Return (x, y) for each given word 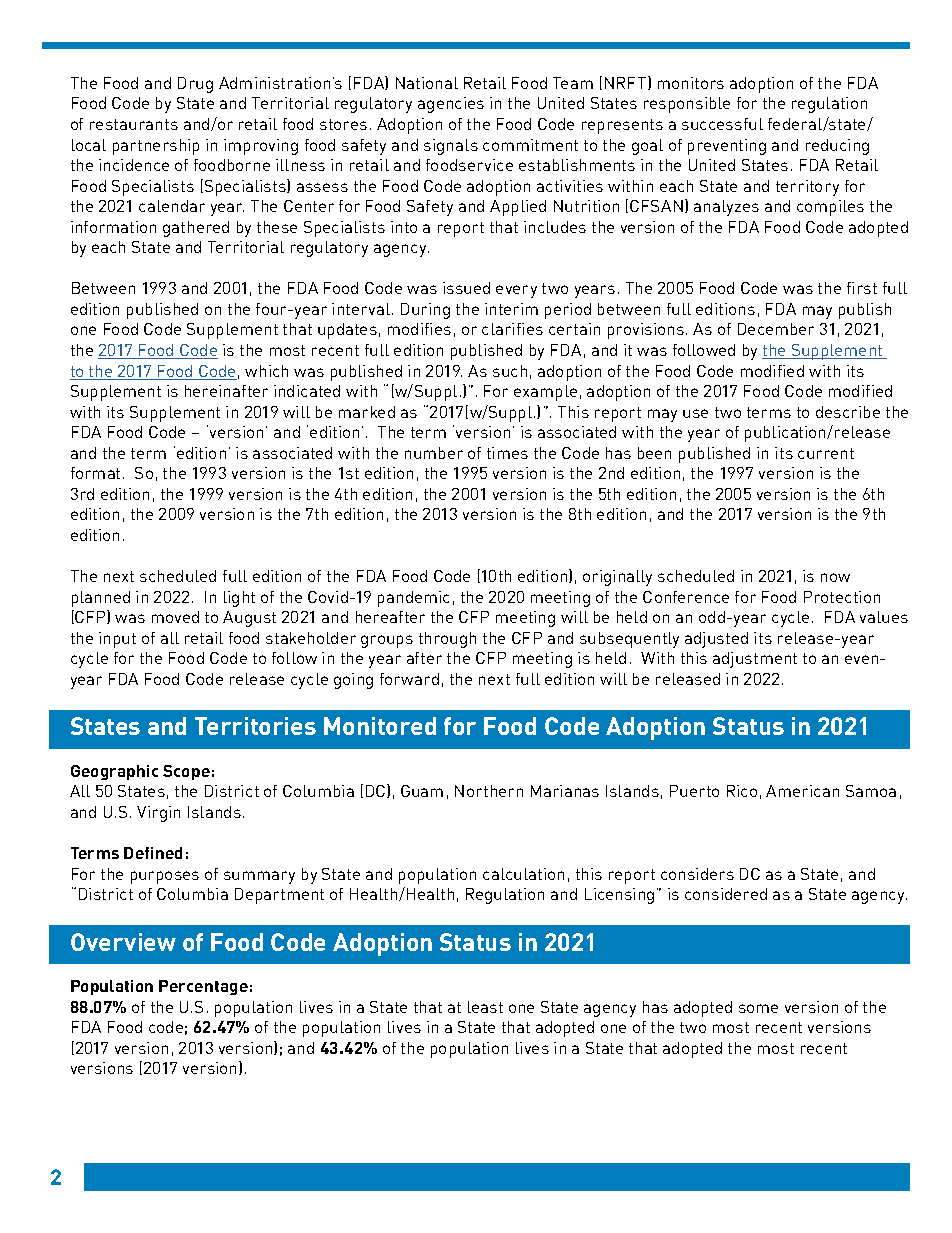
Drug (195, 85)
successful (722, 124)
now (835, 577)
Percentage (203, 987)
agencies (451, 105)
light (239, 599)
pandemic (413, 599)
